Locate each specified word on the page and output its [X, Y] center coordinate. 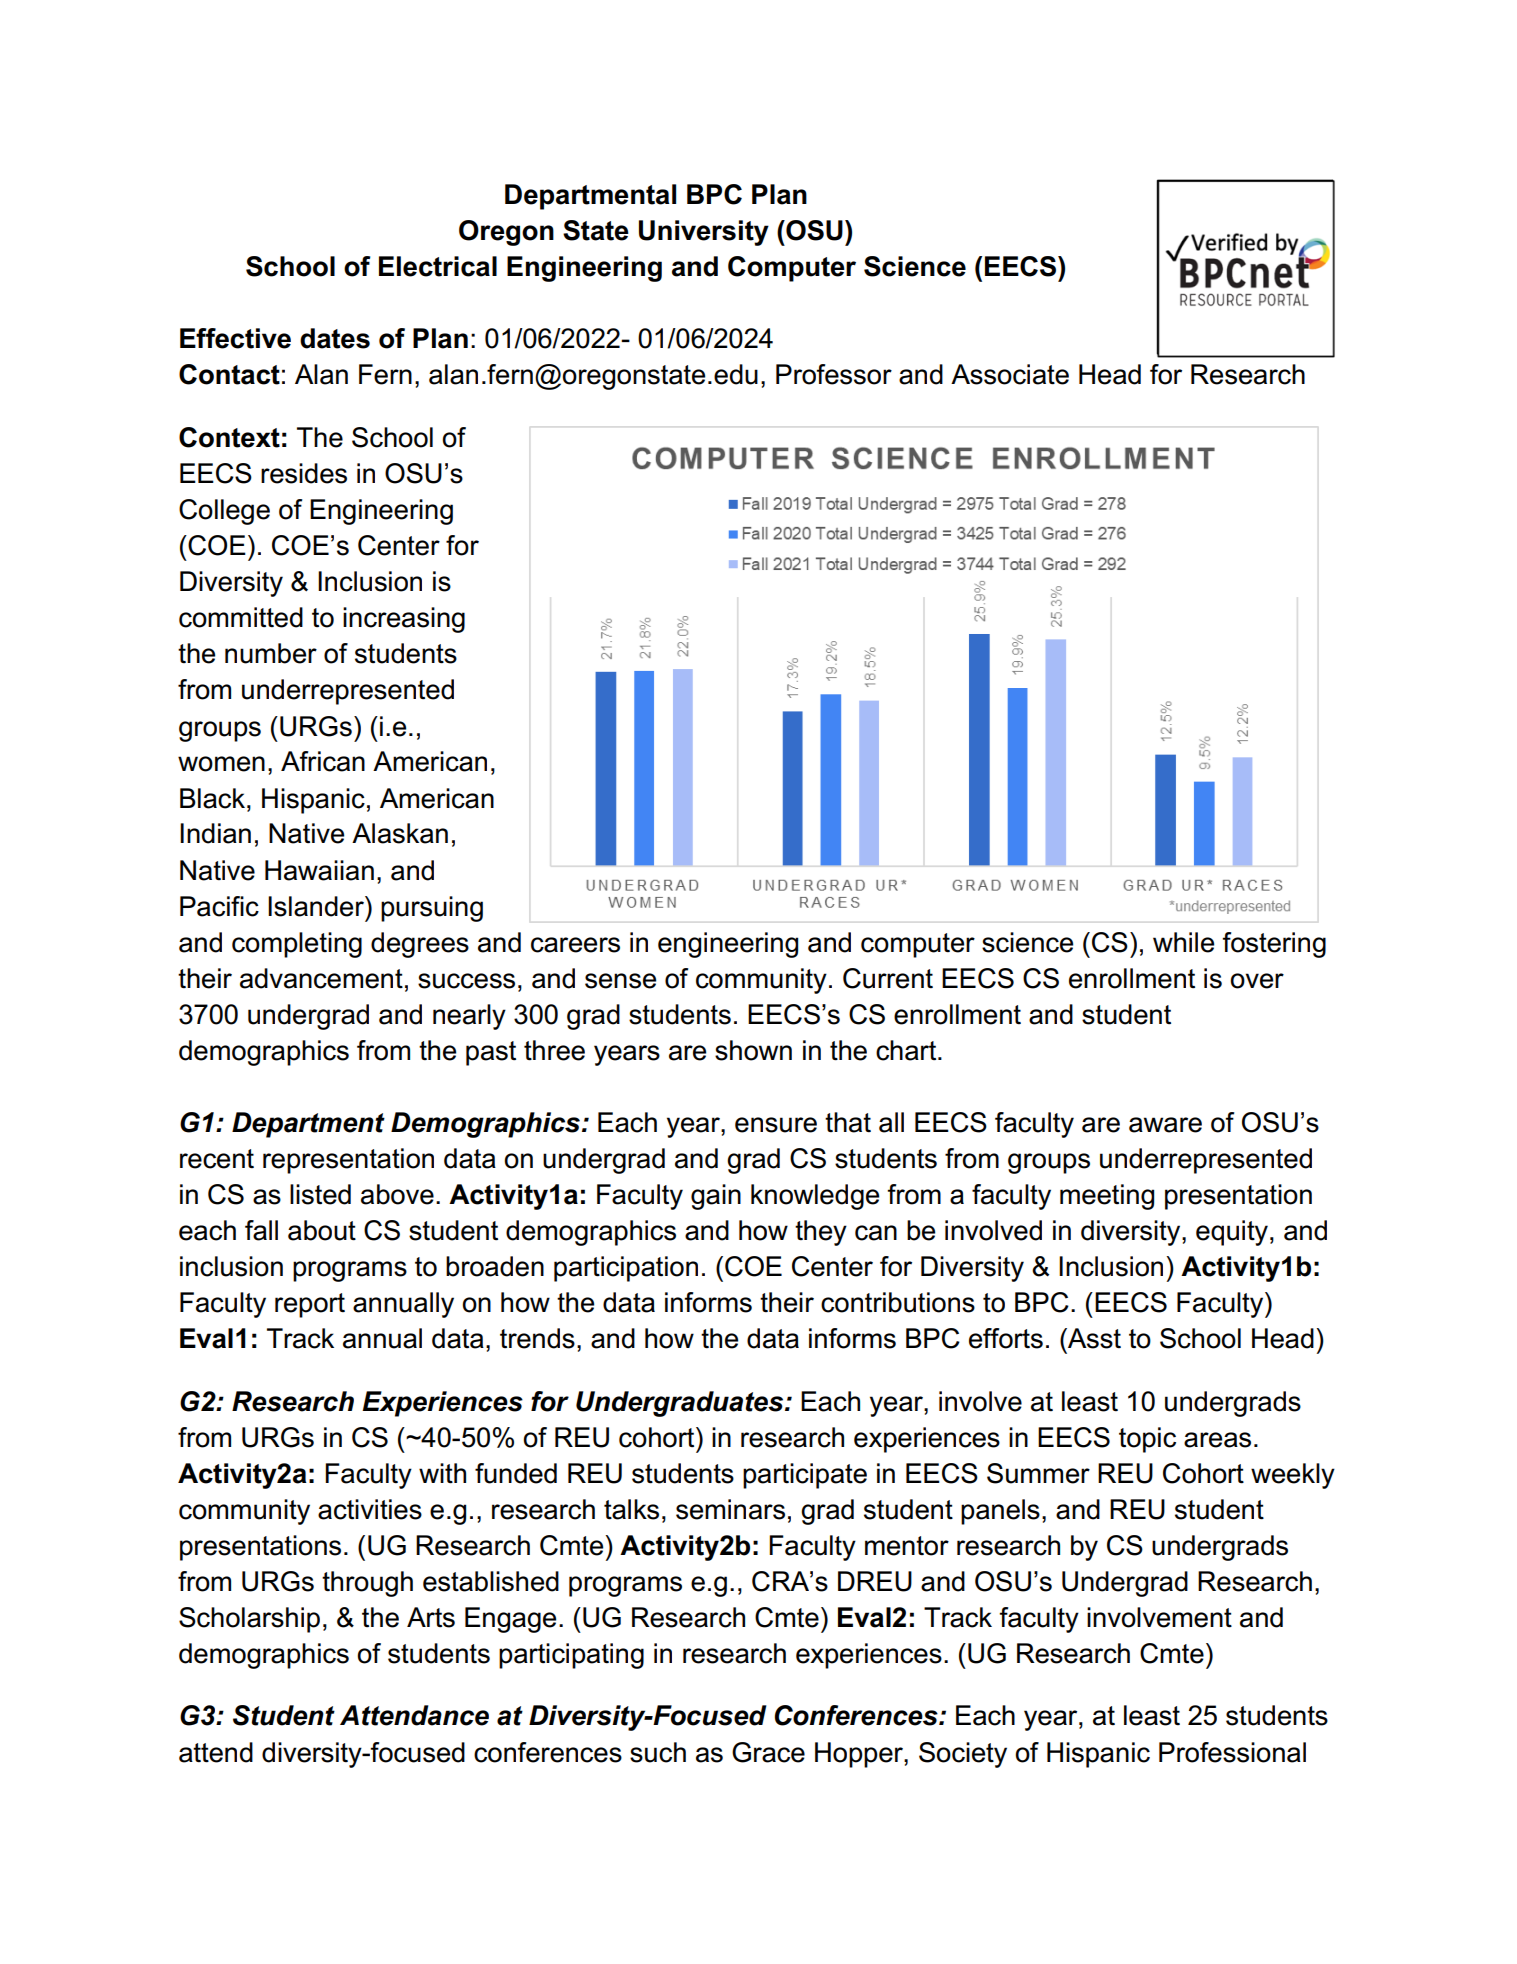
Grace [768, 1752]
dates [335, 338]
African [323, 761]
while [1183, 942]
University [704, 233]
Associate [1010, 374]
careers [575, 945]
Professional [1232, 1752]
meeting [1107, 1197]
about [322, 1230]
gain [716, 1197]
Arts [431, 1617]
